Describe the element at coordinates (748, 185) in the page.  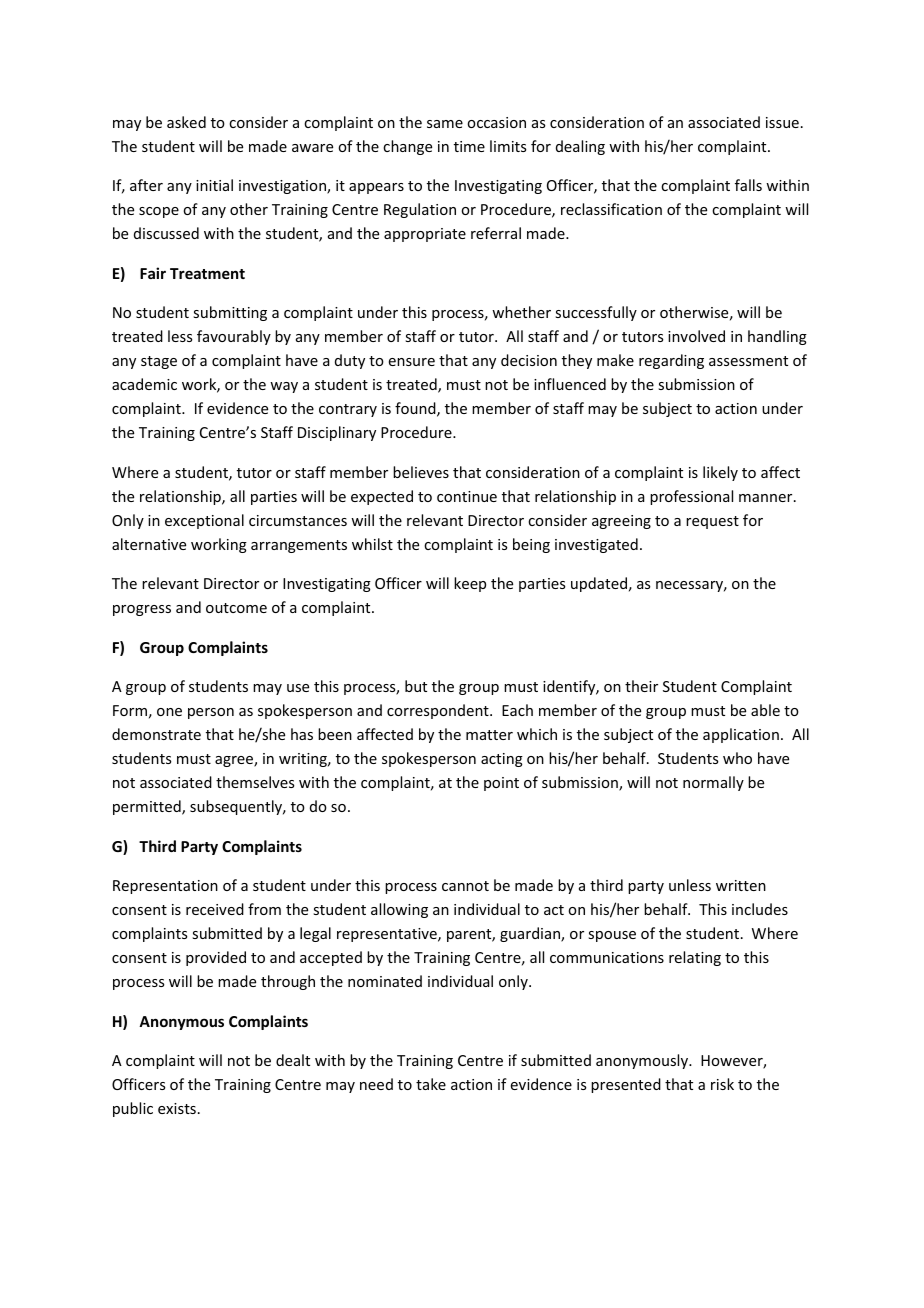
I see `falls` at that location.
